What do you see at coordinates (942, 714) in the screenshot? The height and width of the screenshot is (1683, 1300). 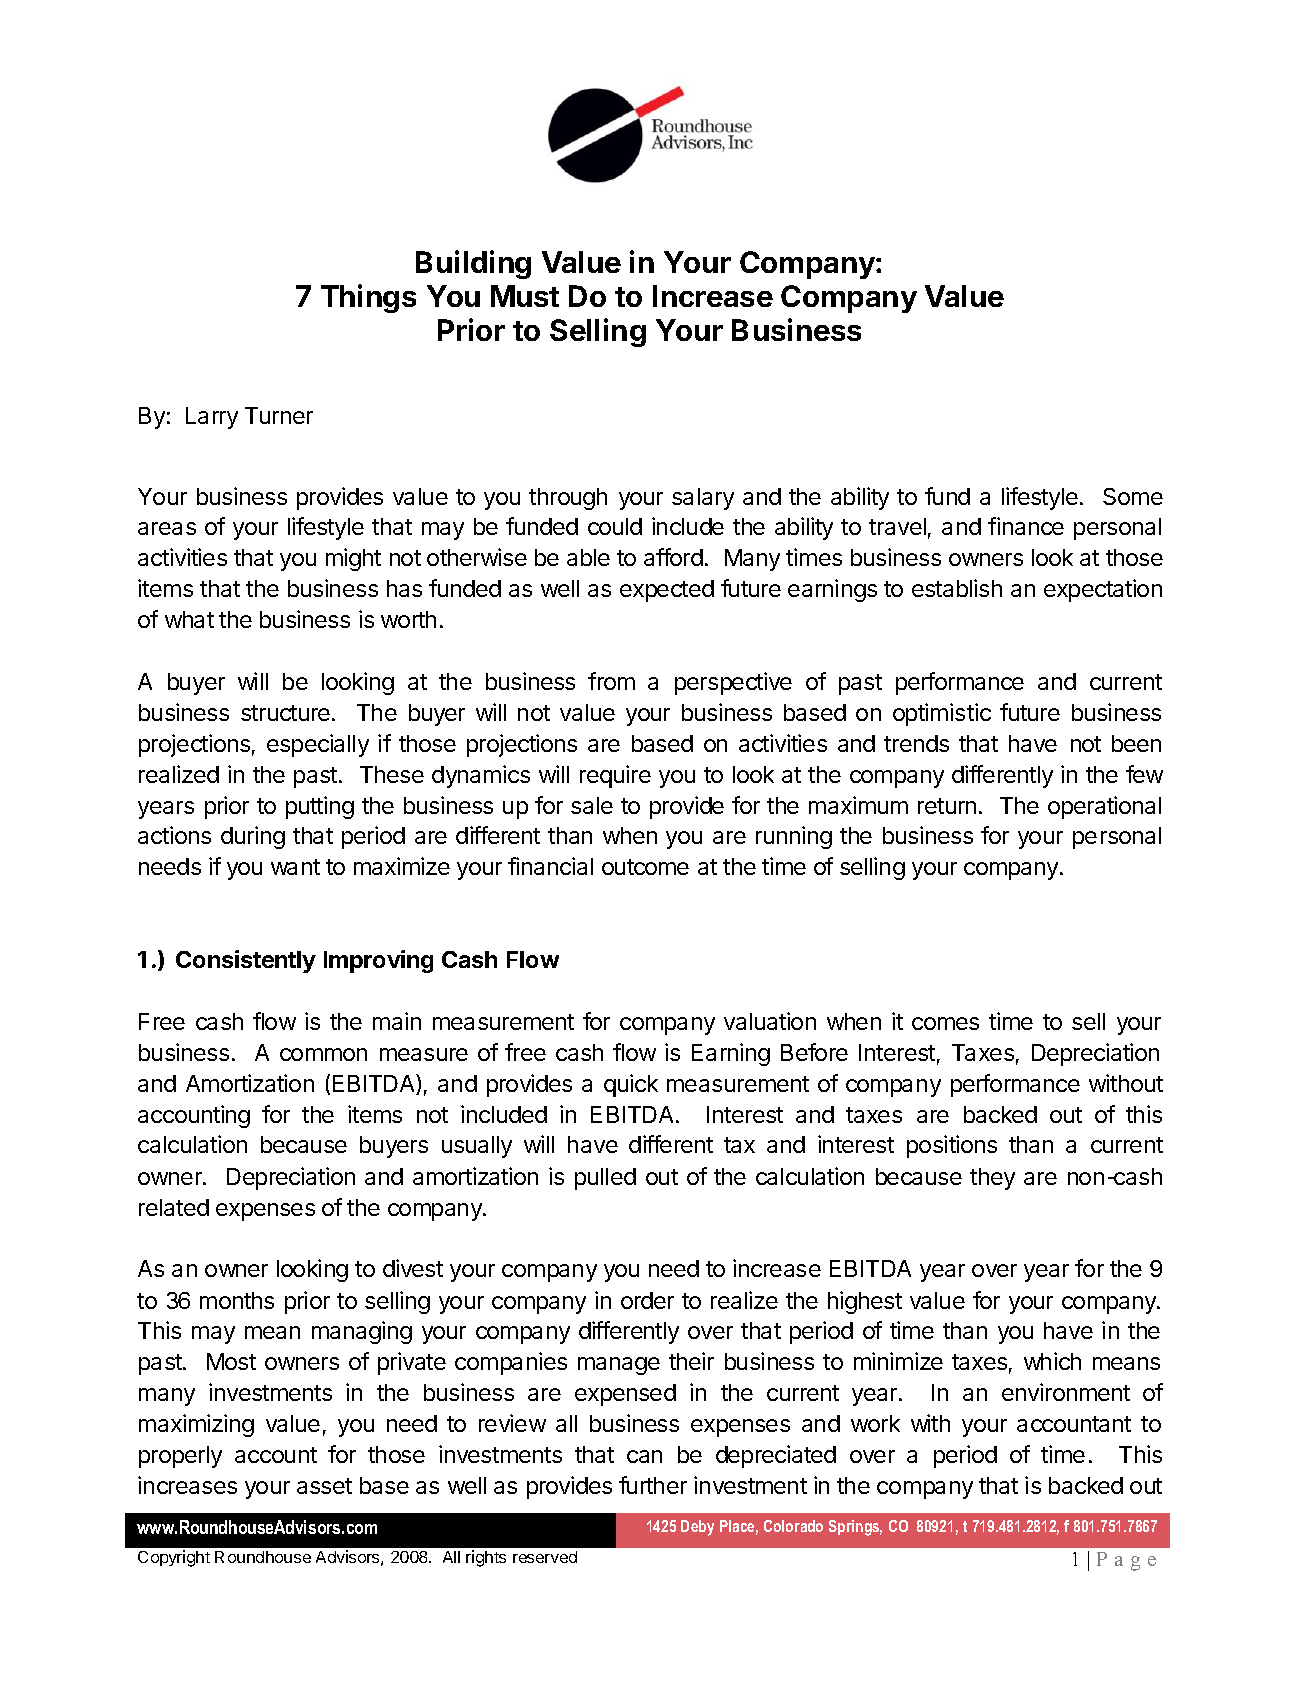 I see `optimistic` at bounding box center [942, 714].
